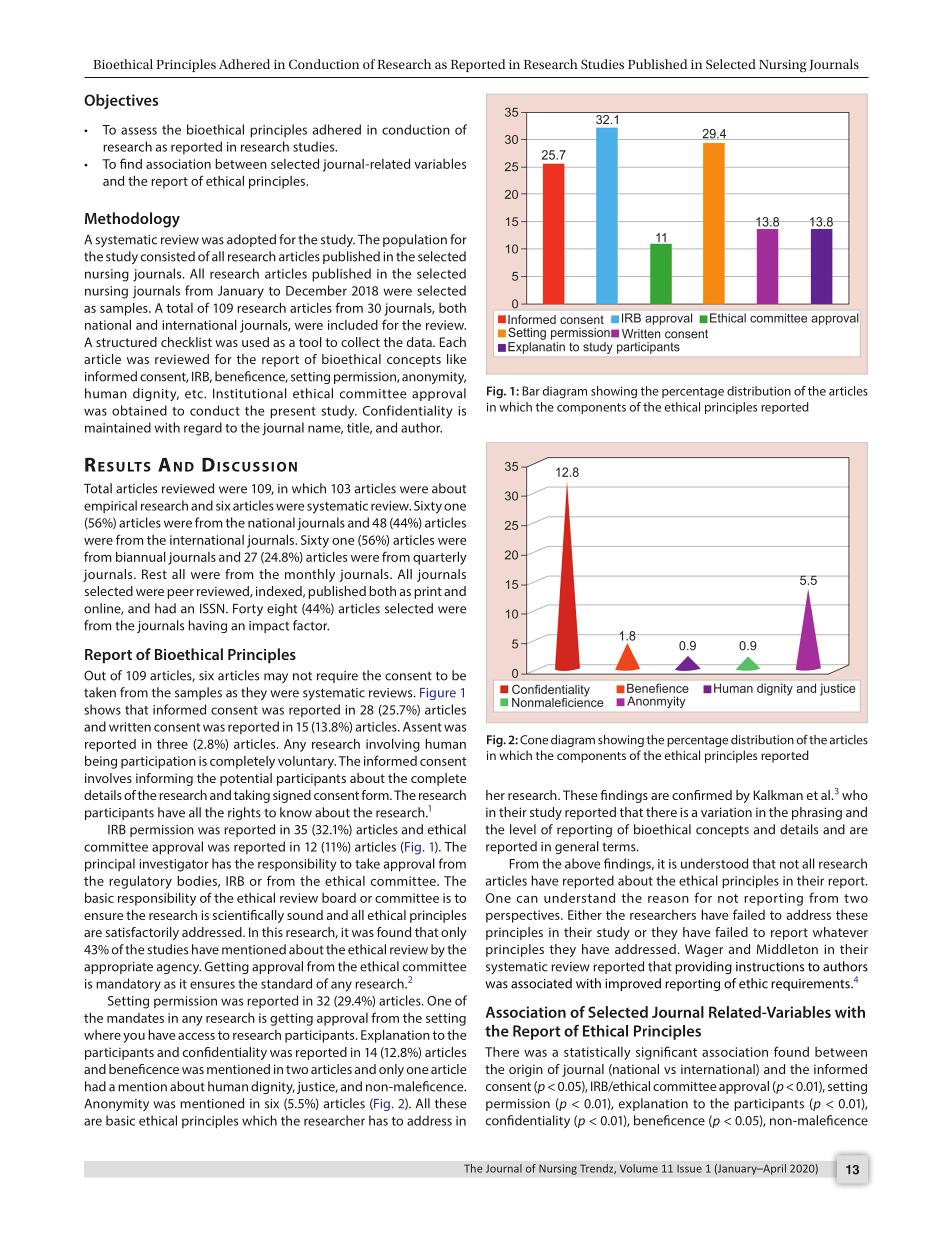 The height and width of the document is (1233, 952). What do you see at coordinates (139, 131) in the document?
I see `assess` at bounding box center [139, 131].
